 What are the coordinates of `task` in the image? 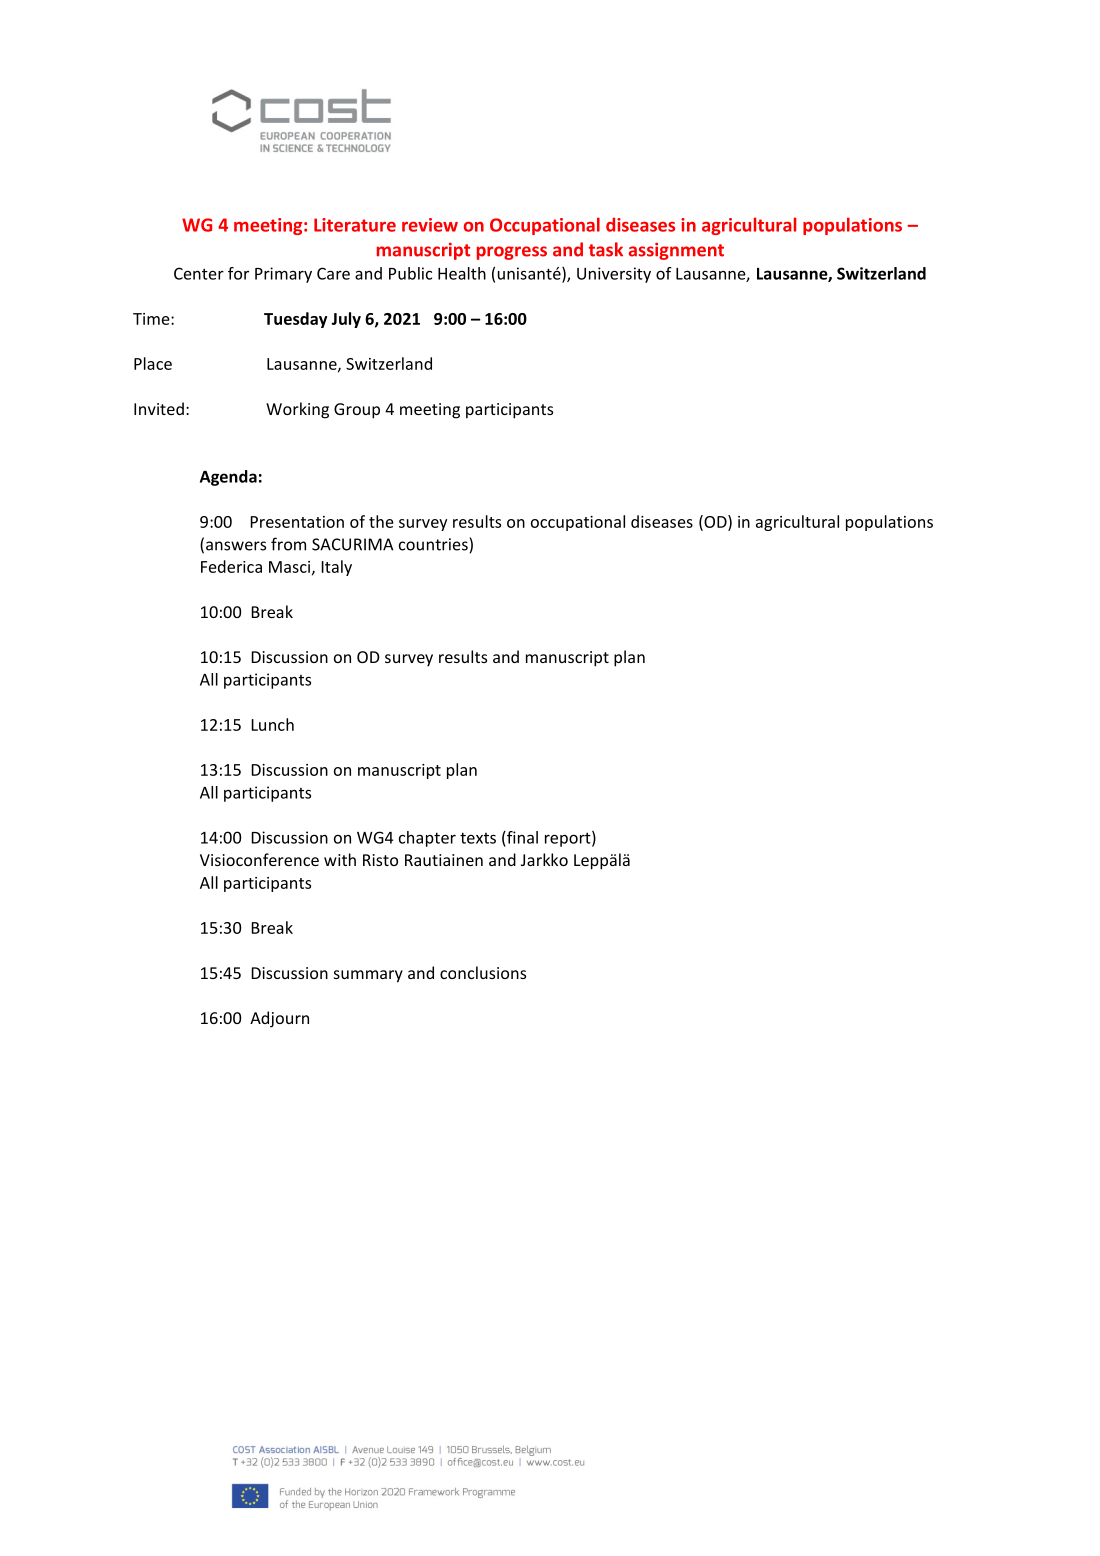 It's located at (606, 249).
